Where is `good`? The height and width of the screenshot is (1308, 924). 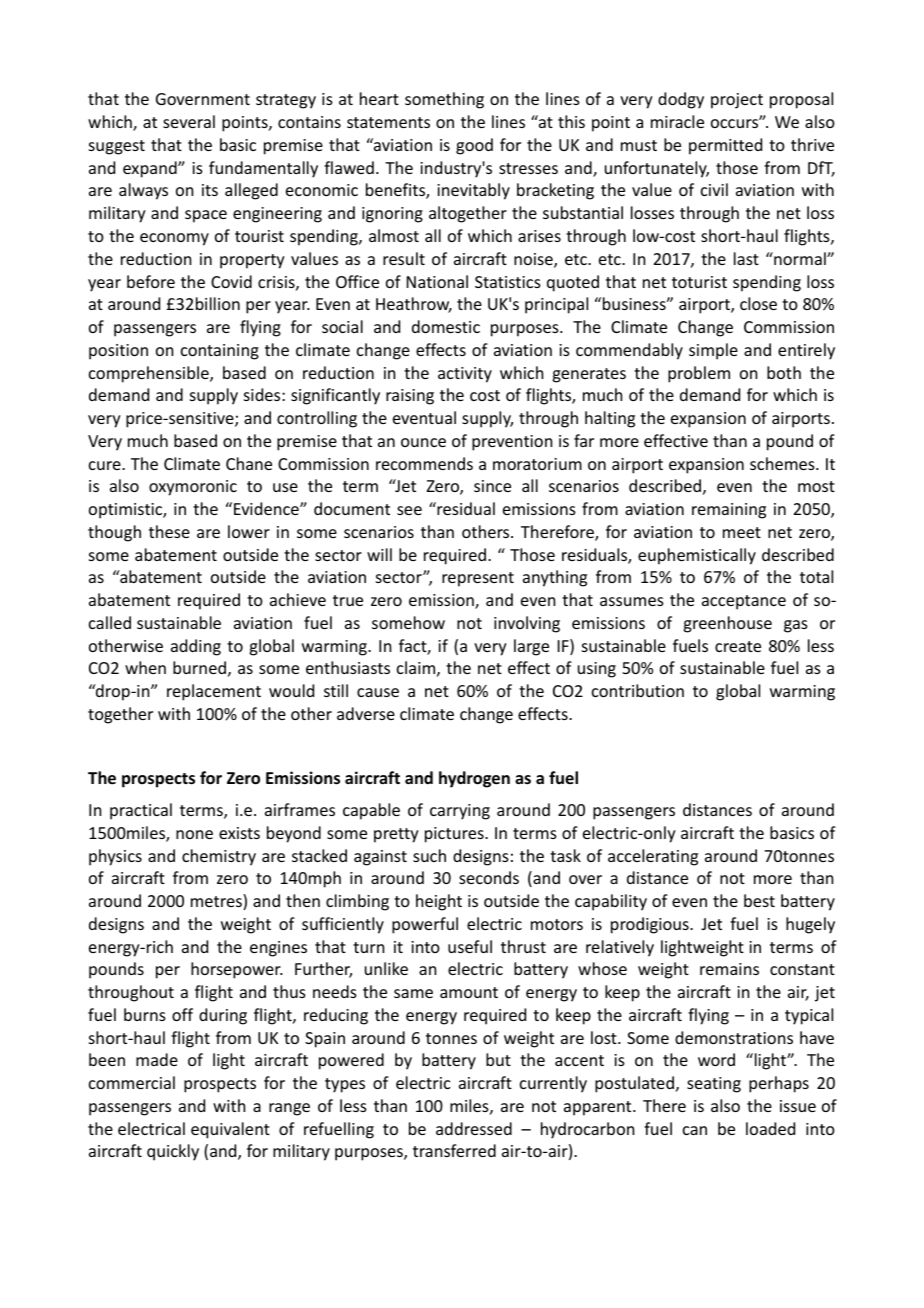 good is located at coordinates (474, 146).
